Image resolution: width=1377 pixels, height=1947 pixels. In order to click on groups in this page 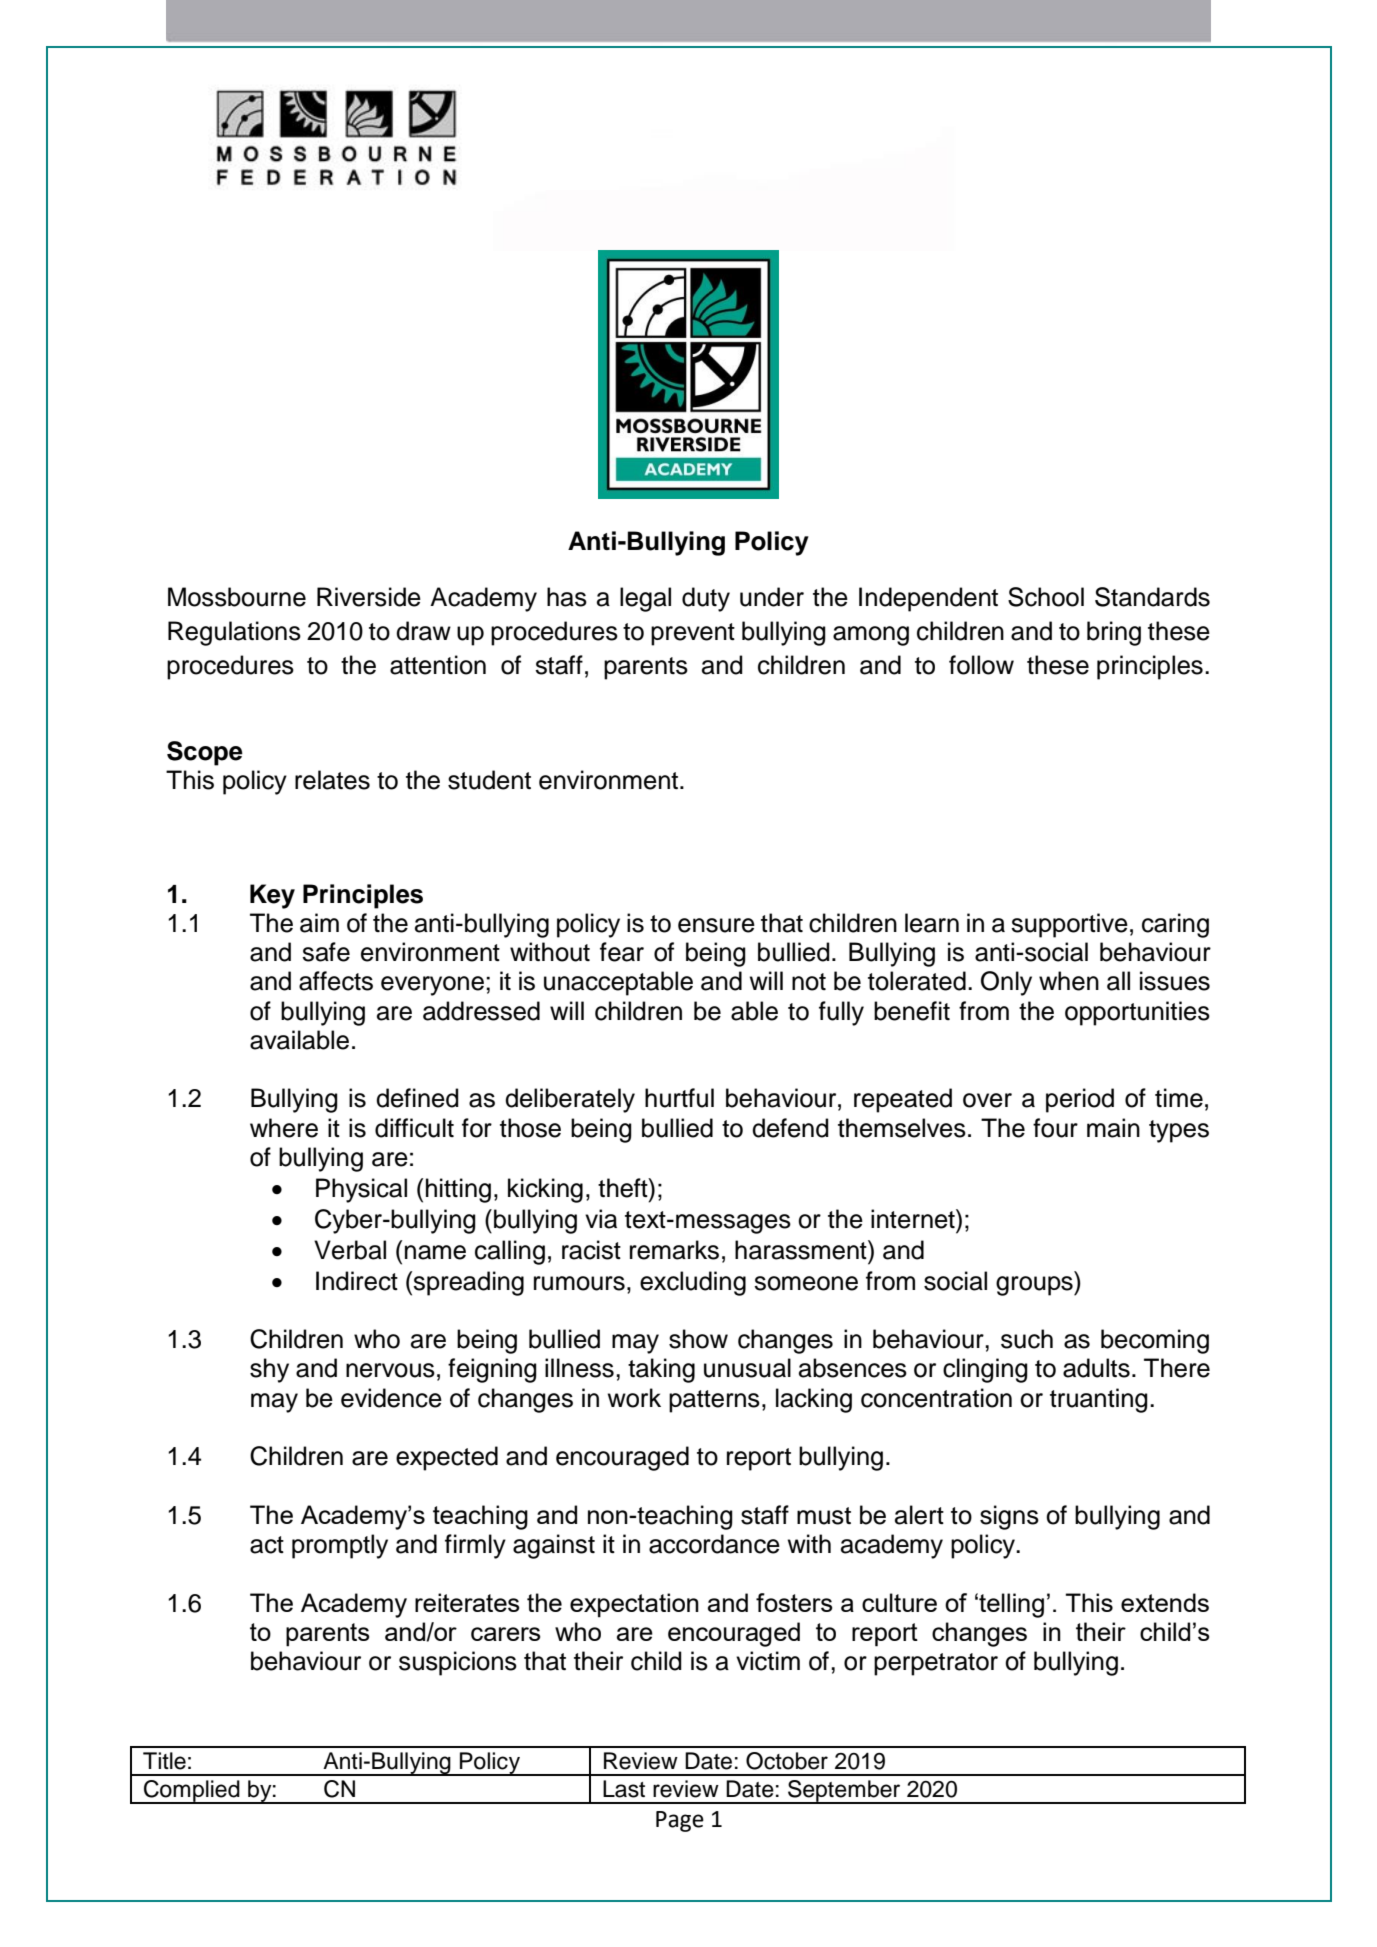, I will do `click(1035, 1286)`.
